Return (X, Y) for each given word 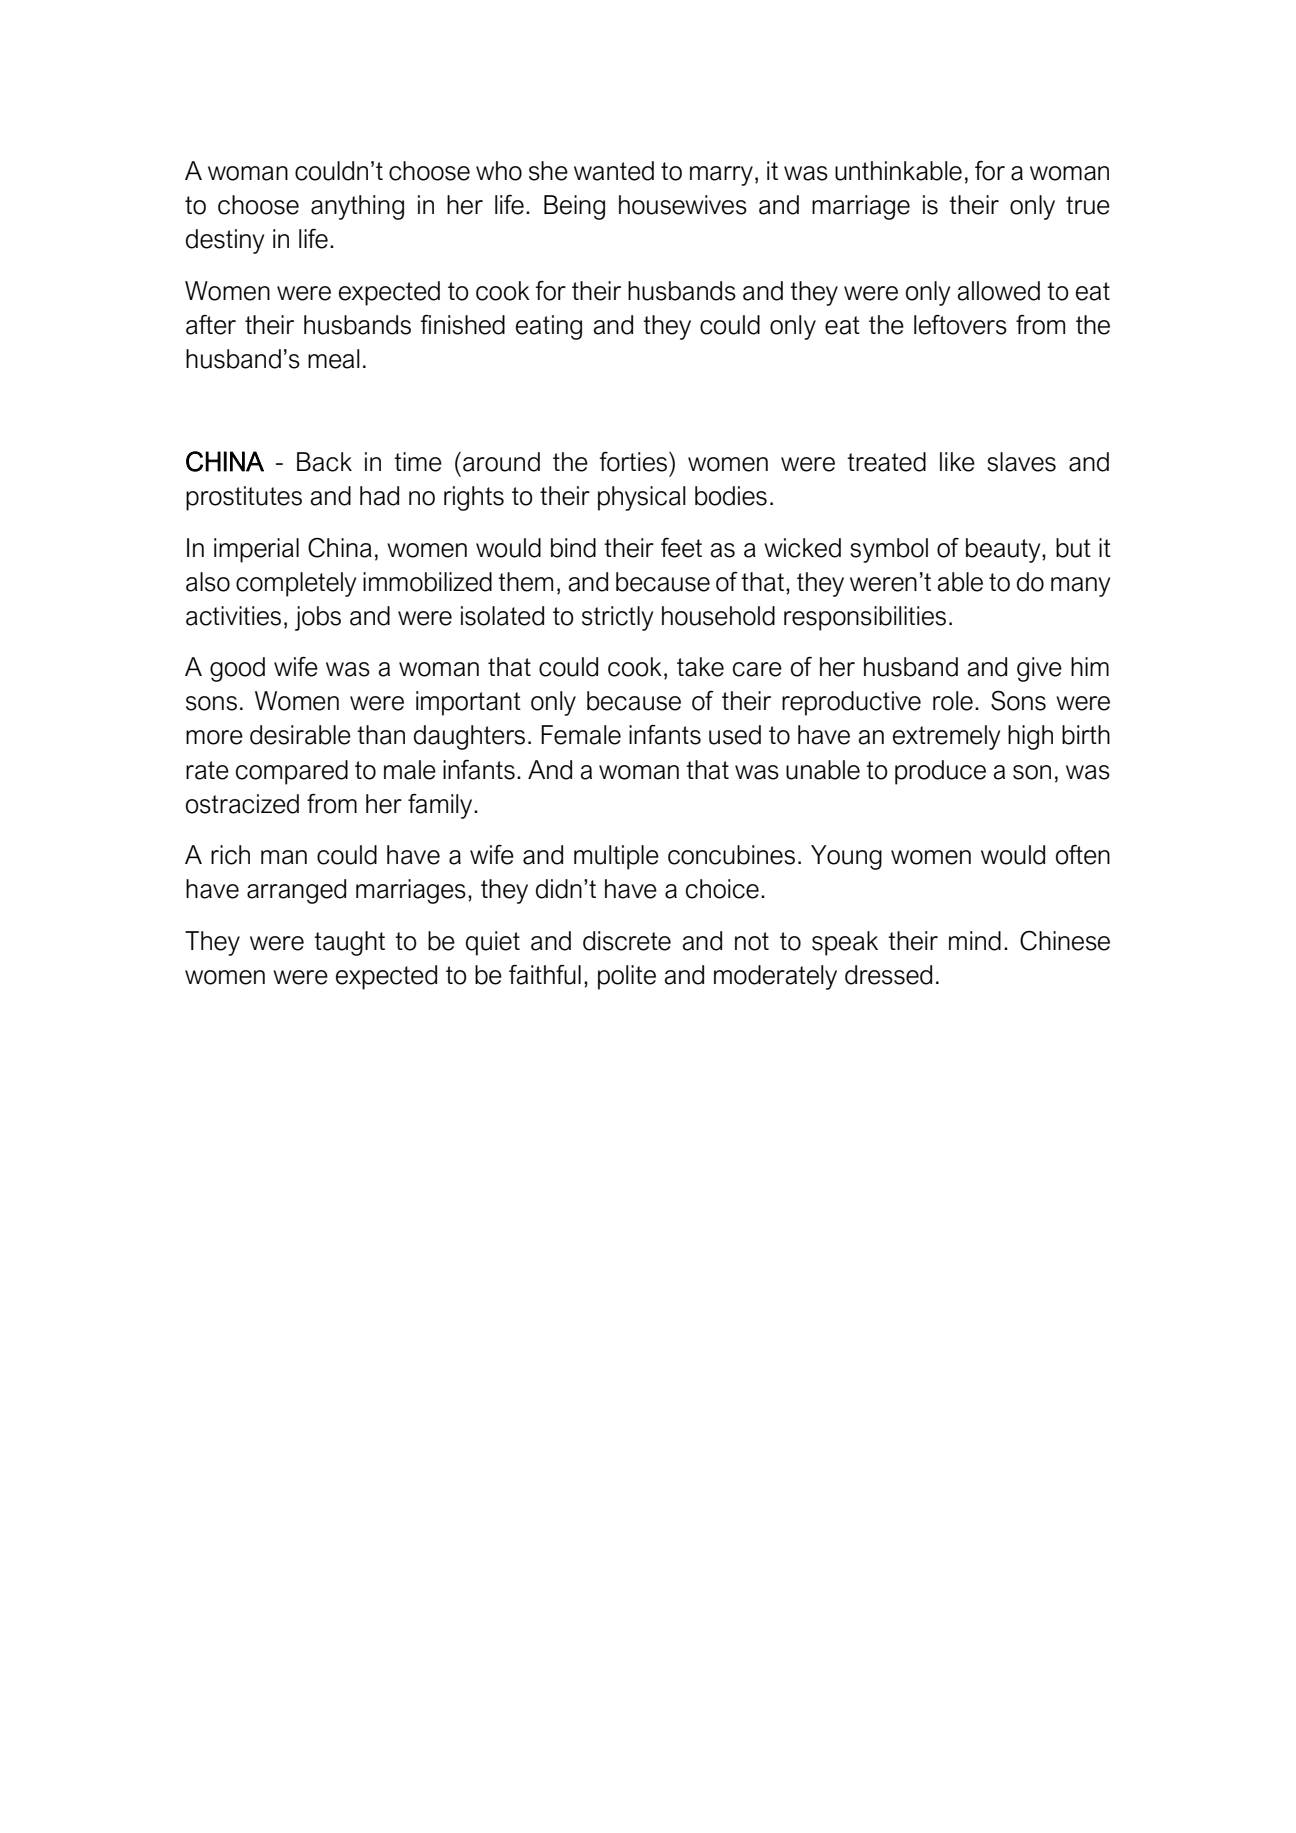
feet (681, 548)
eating (549, 327)
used (735, 735)
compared (292, 772)
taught (349, 943)
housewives (683, 205)
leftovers (960, 325)
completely (296, 584)
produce (940, 772)
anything (357, 207)
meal (334, 359)
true (1088, 205)
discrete (627, 941)
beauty (1004, 550)
